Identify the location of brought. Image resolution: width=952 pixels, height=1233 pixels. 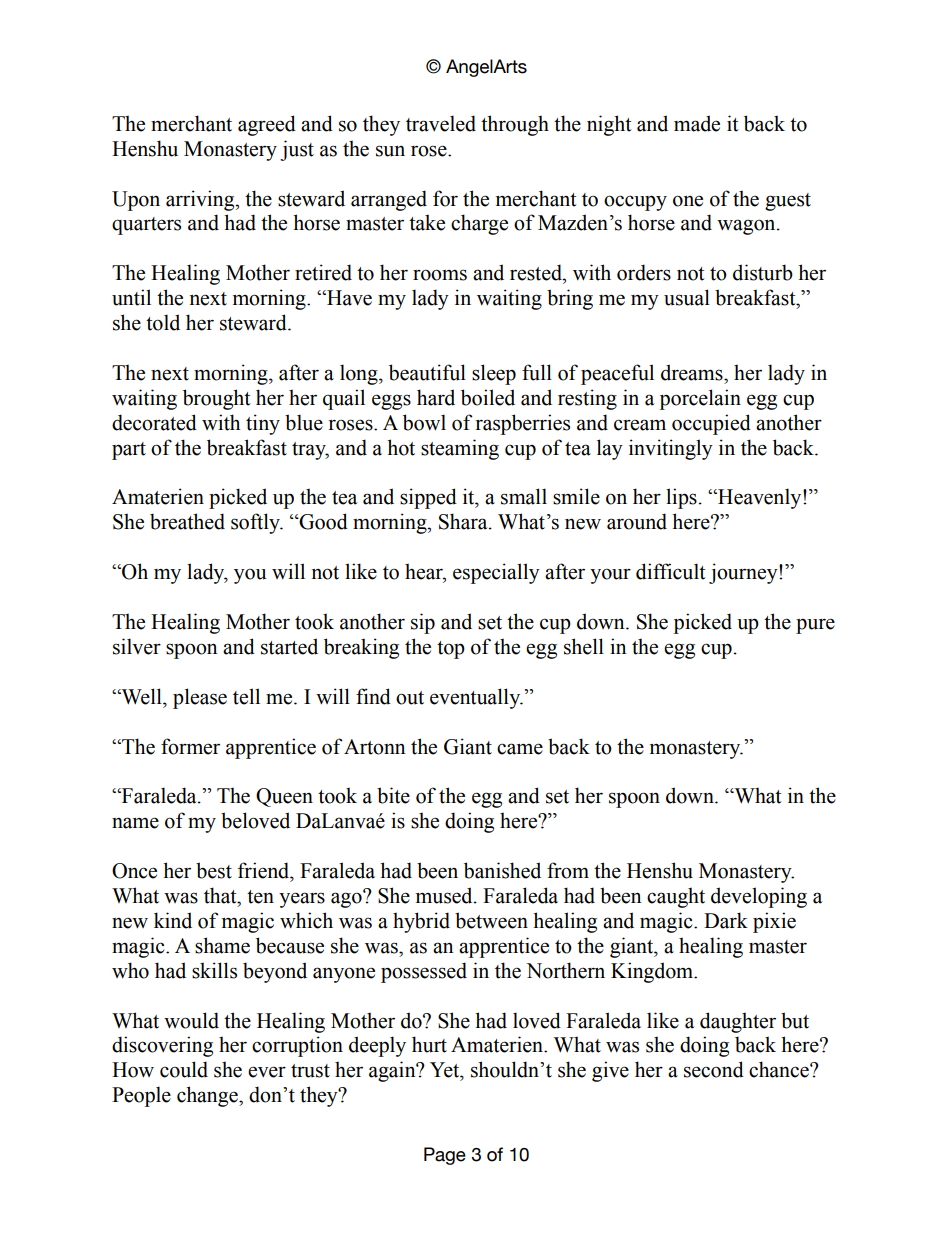
(216, 399).
